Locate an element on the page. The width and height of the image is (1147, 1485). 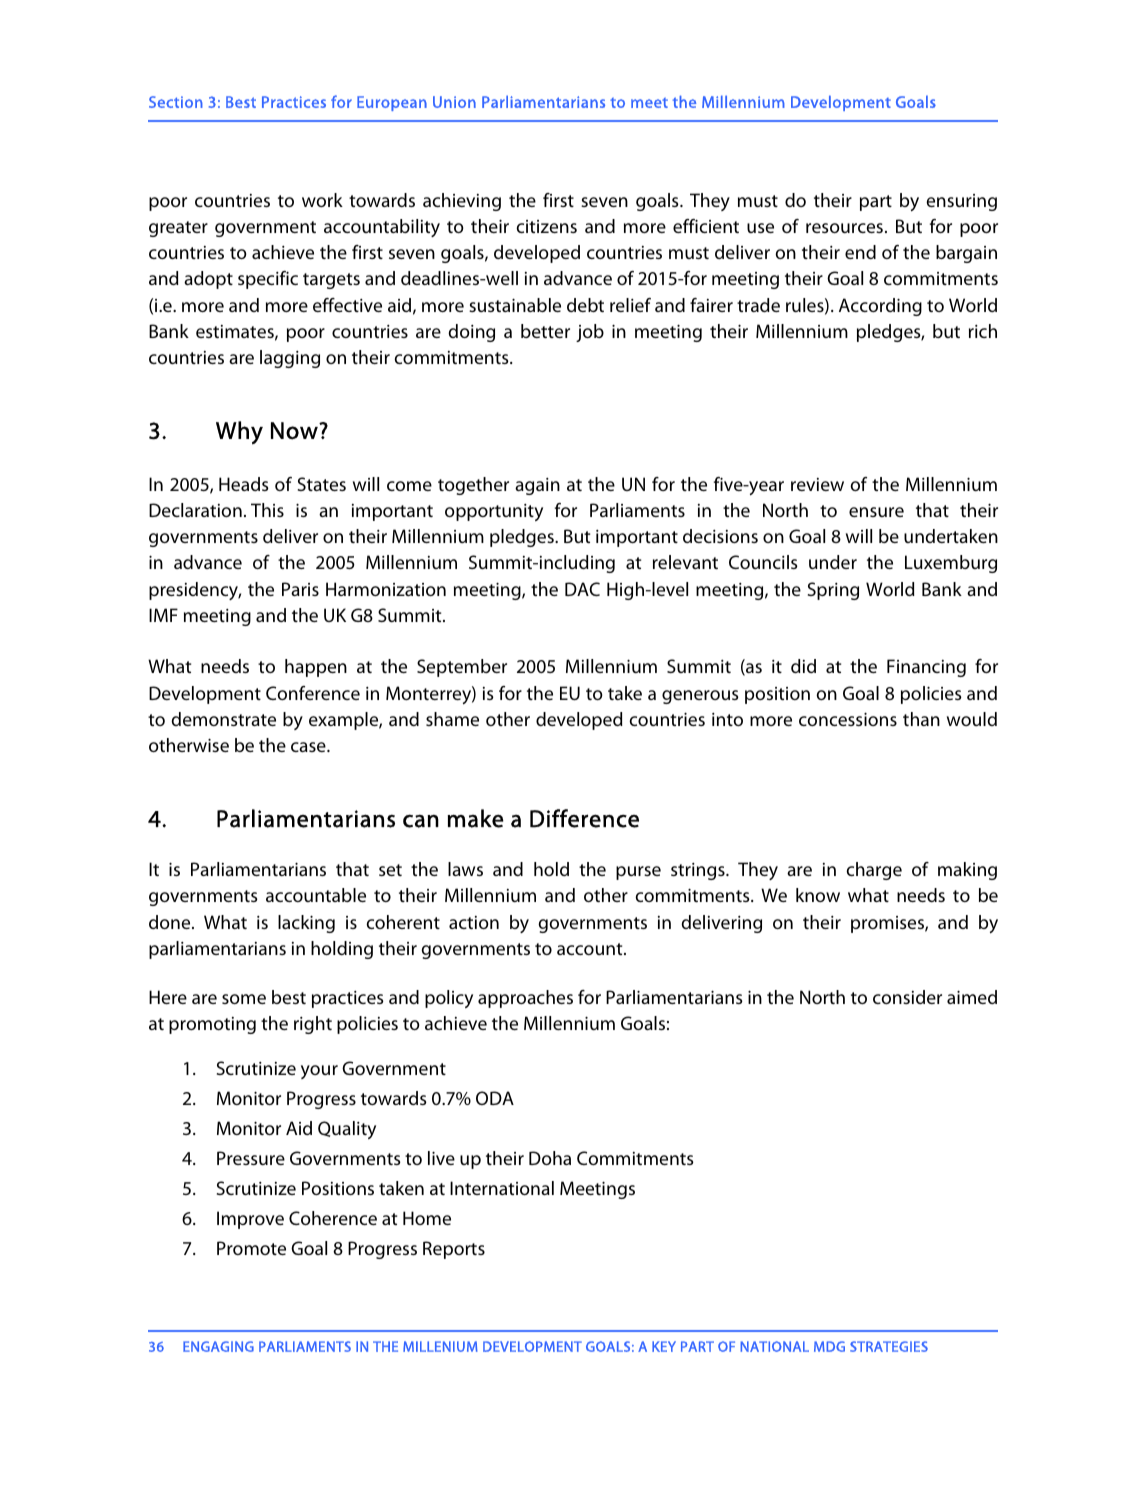
Section is located at coordinates (176, 102).
